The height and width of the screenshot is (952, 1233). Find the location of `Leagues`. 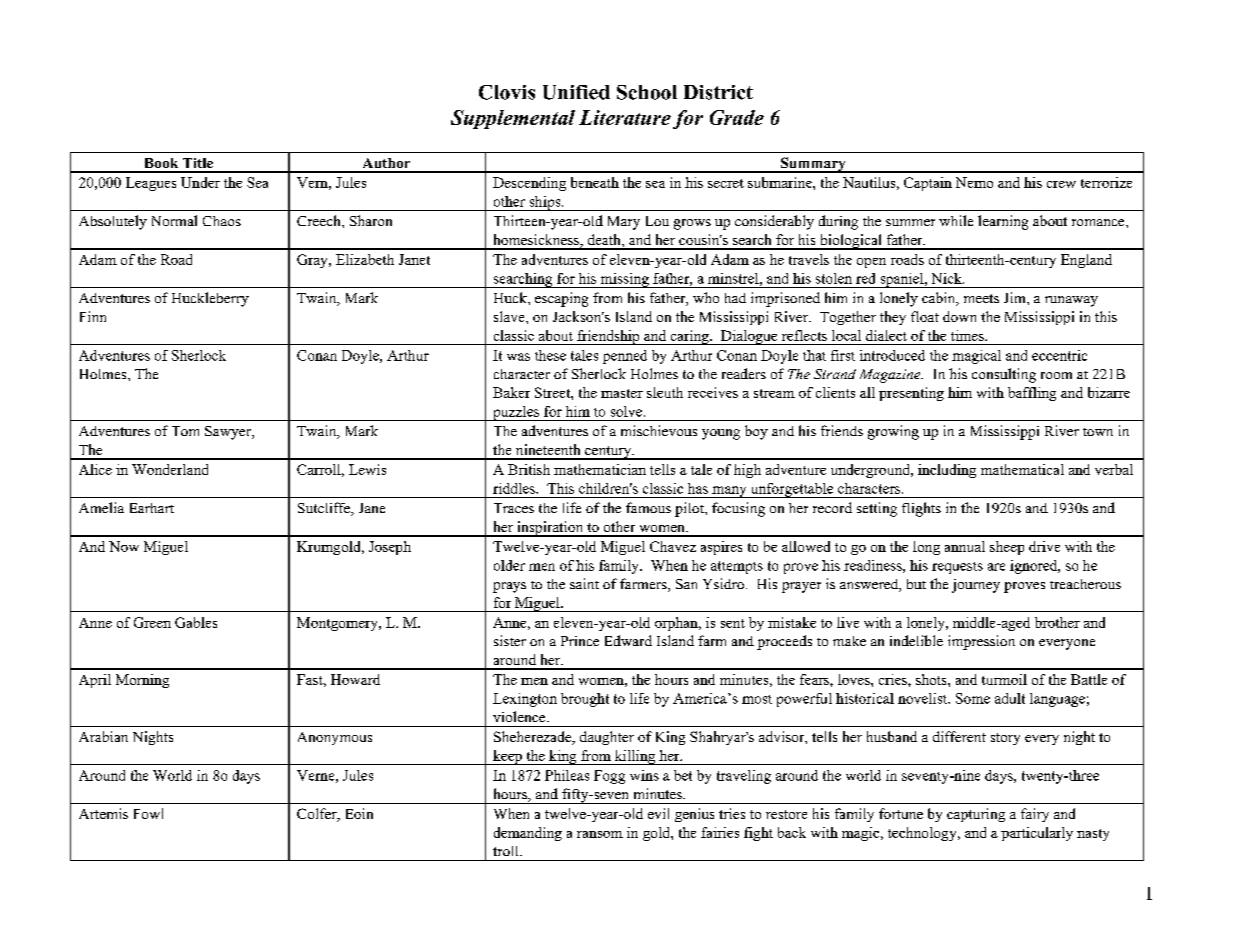

Leagues is located at coordinates (151, 184).
